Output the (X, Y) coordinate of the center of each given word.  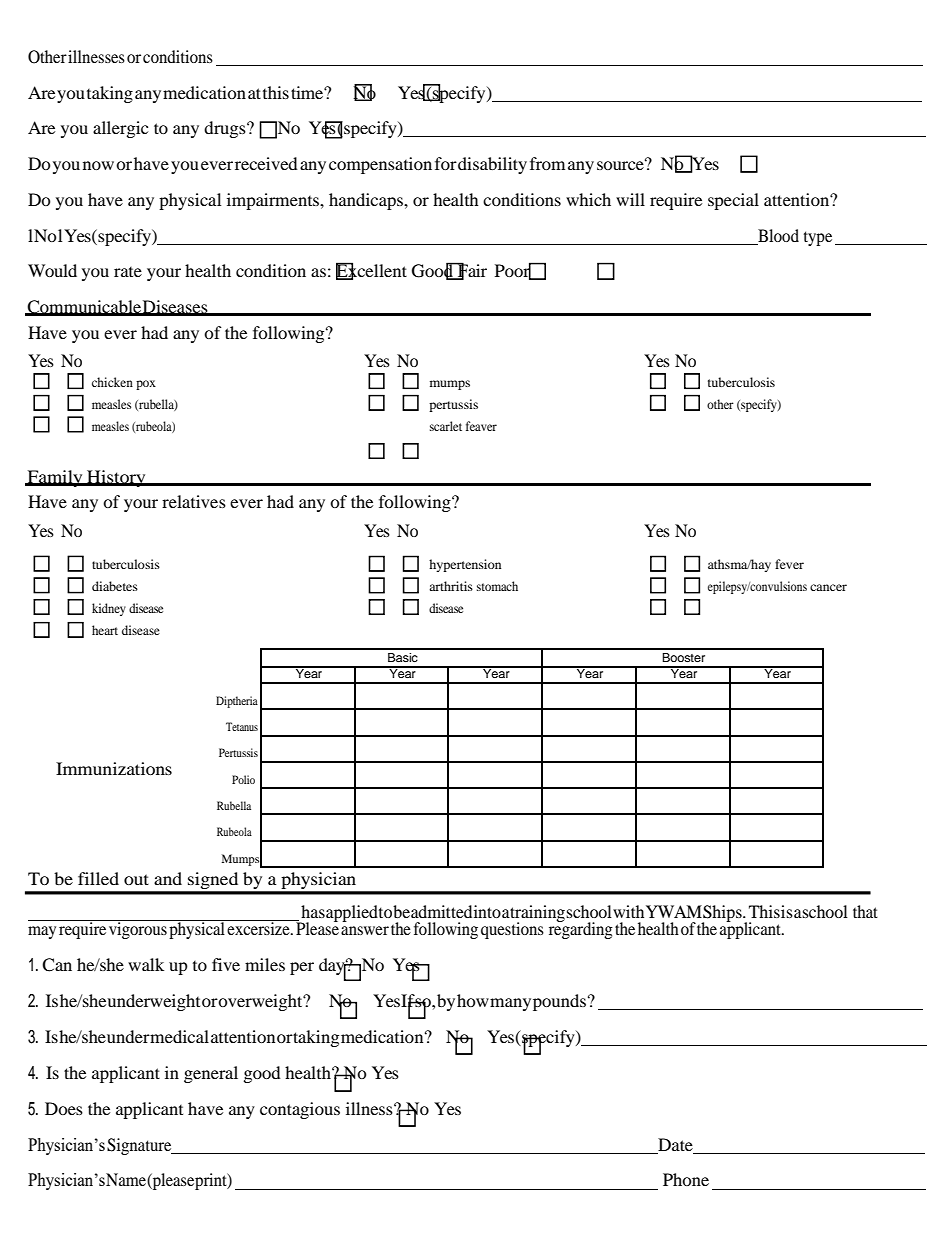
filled (98, 878)
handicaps (367, 201)
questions (512, 930)
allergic (120, 129)
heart (105, 630)
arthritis (451, 586)
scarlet (446, 426)
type (818, 238)
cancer (828, 587)
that (865, 911)
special (733, 201)
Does (64, 1108)
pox (146, 385)
